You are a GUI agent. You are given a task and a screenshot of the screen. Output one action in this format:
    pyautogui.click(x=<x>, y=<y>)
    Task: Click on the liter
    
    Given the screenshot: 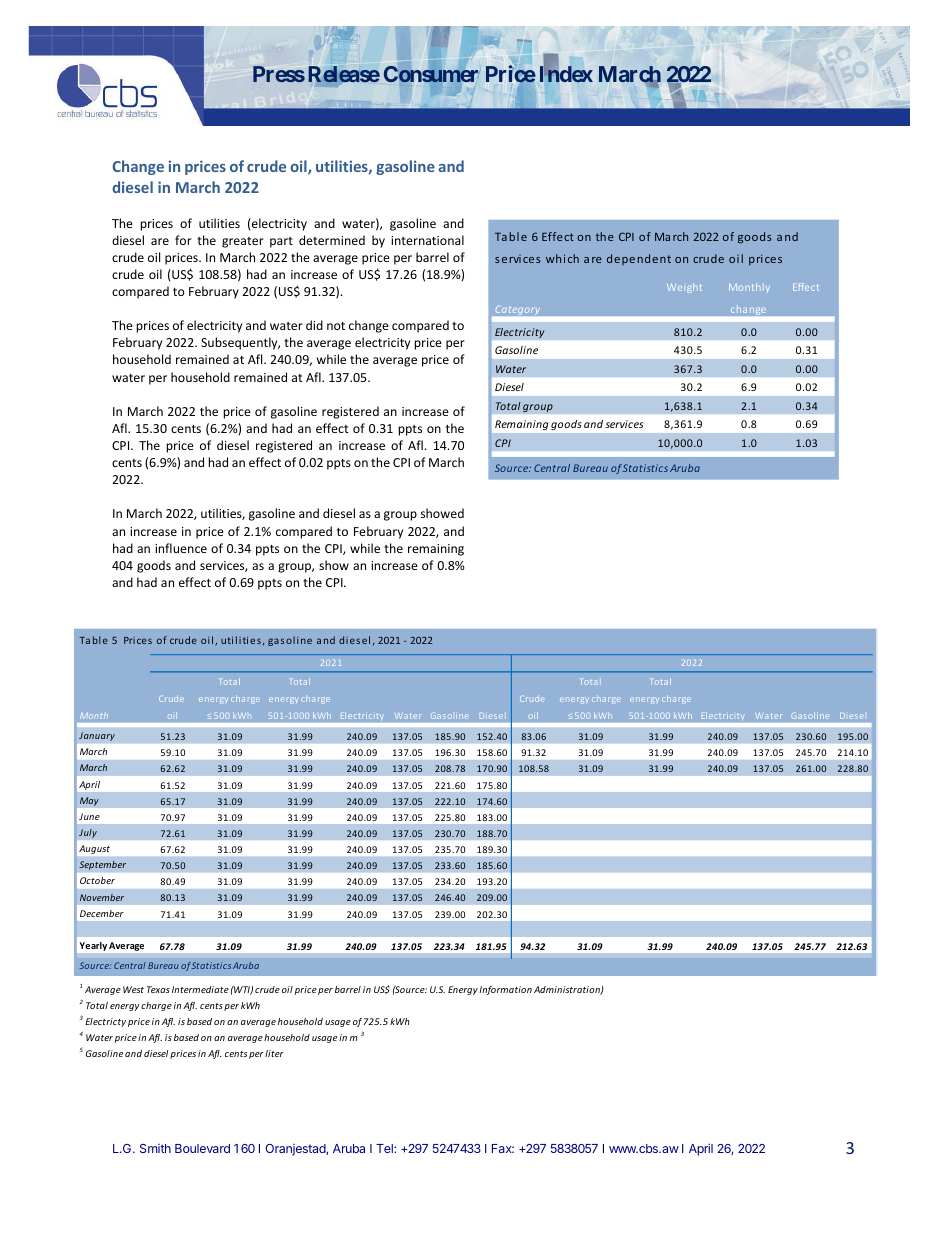 What is the action you would take?
    pyautogui.click(x=274, y=1053)
